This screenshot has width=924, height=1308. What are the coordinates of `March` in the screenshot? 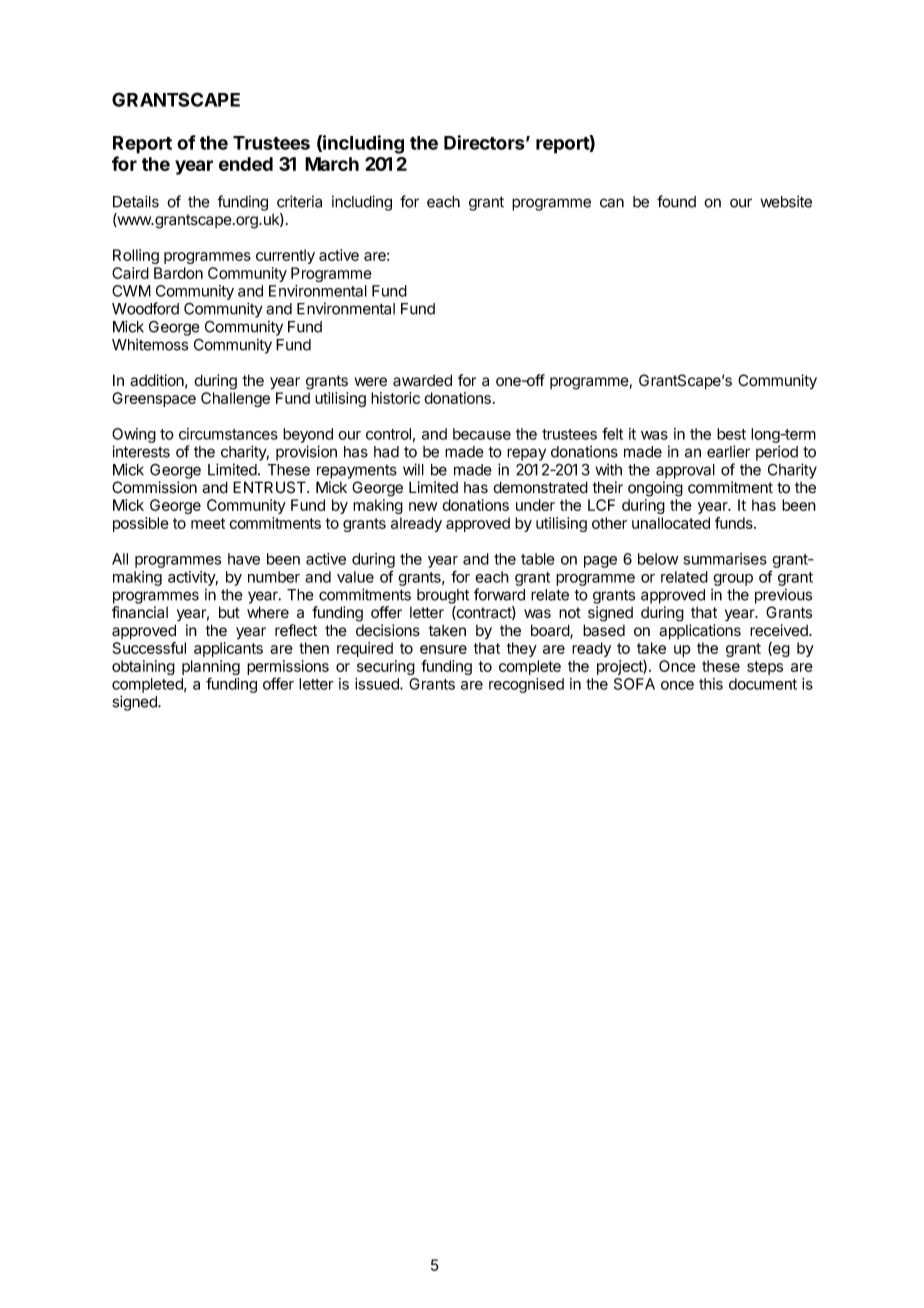 It's located at (332, 164).
